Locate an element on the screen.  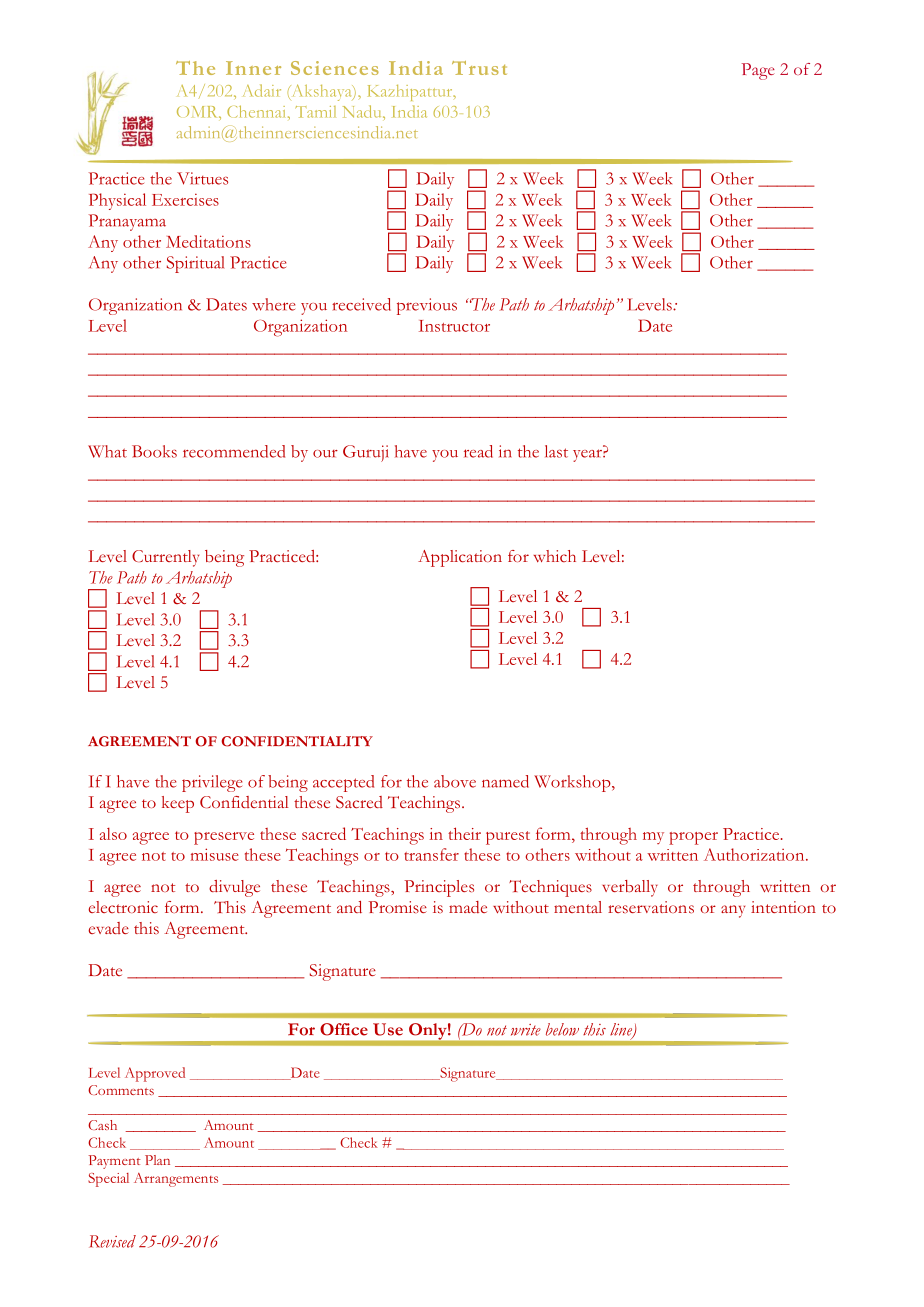
made is located at coordinates (468, 907).
